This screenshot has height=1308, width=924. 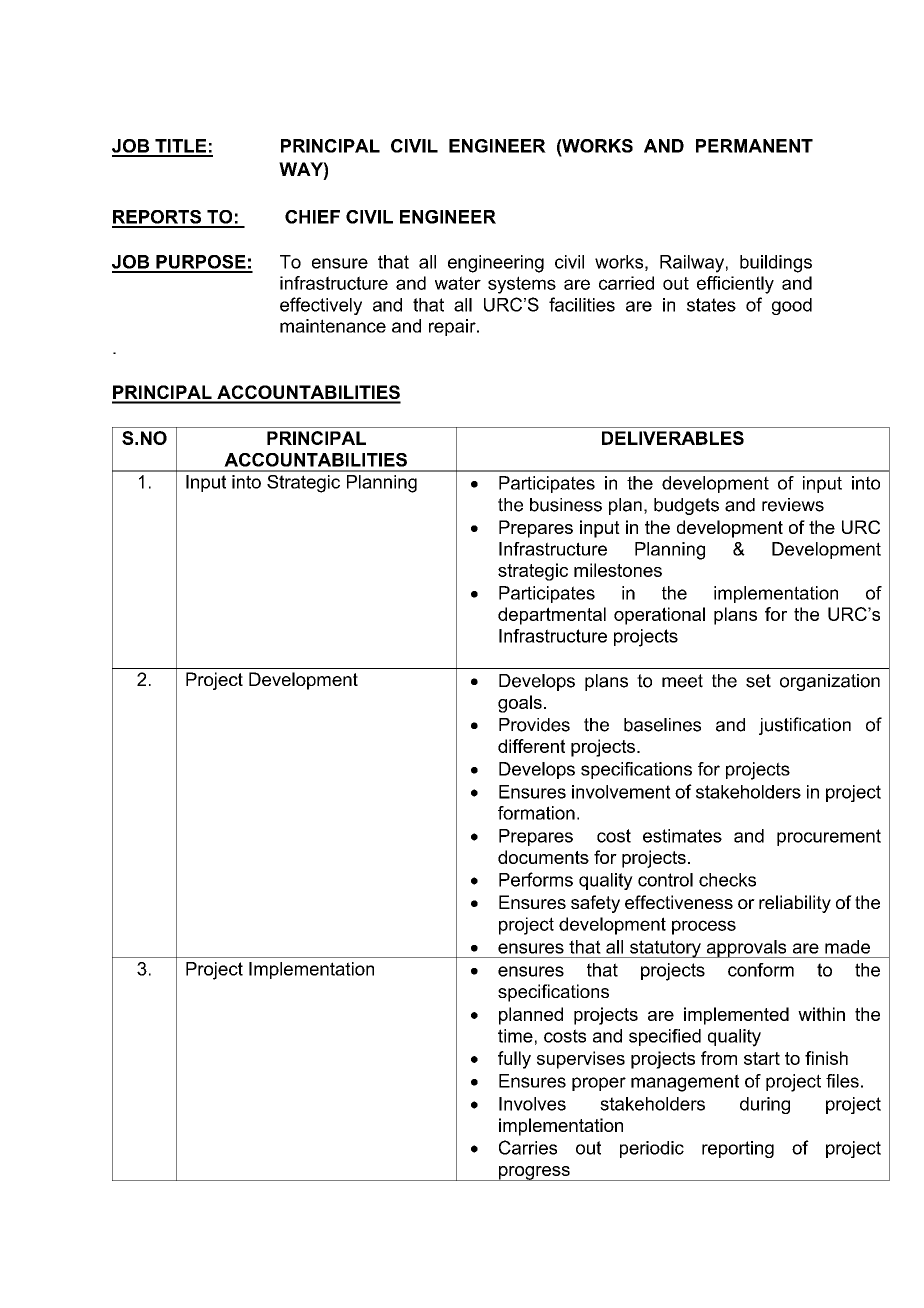 What do you see at coordinates (520, 704) in the screenshot?
I see `goals` at bounding box center [520, 704].
